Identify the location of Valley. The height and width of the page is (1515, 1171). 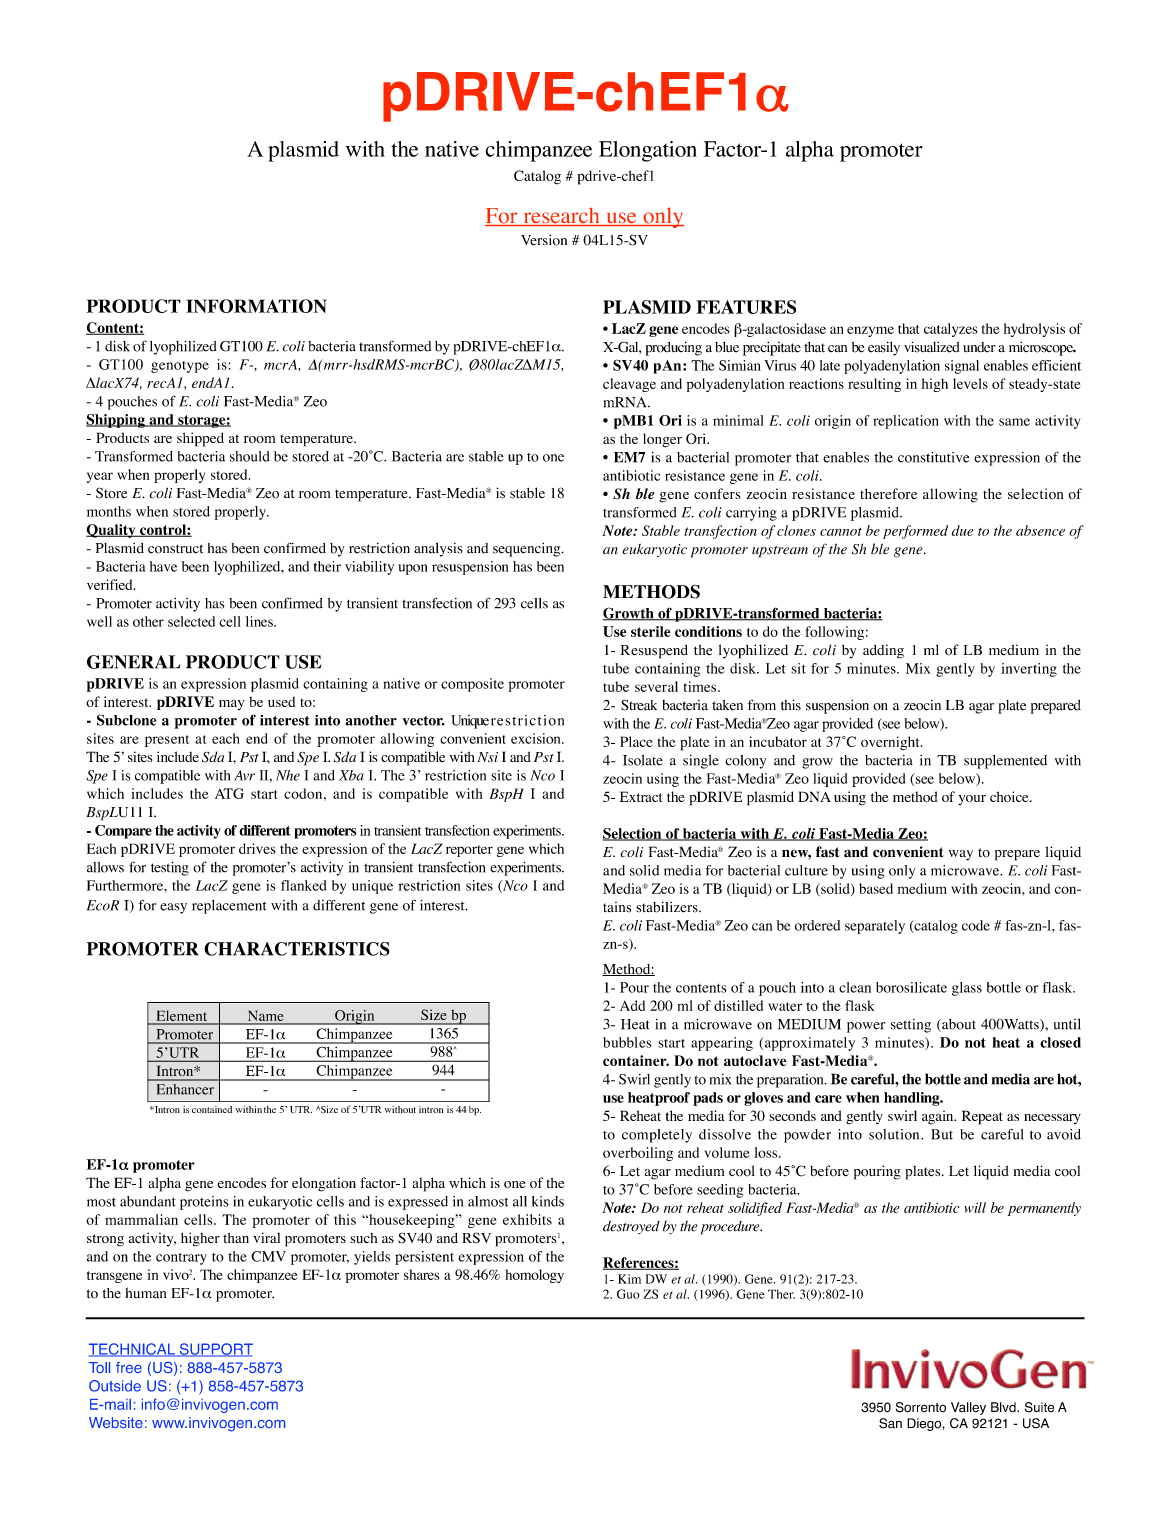
(968, 1408).
